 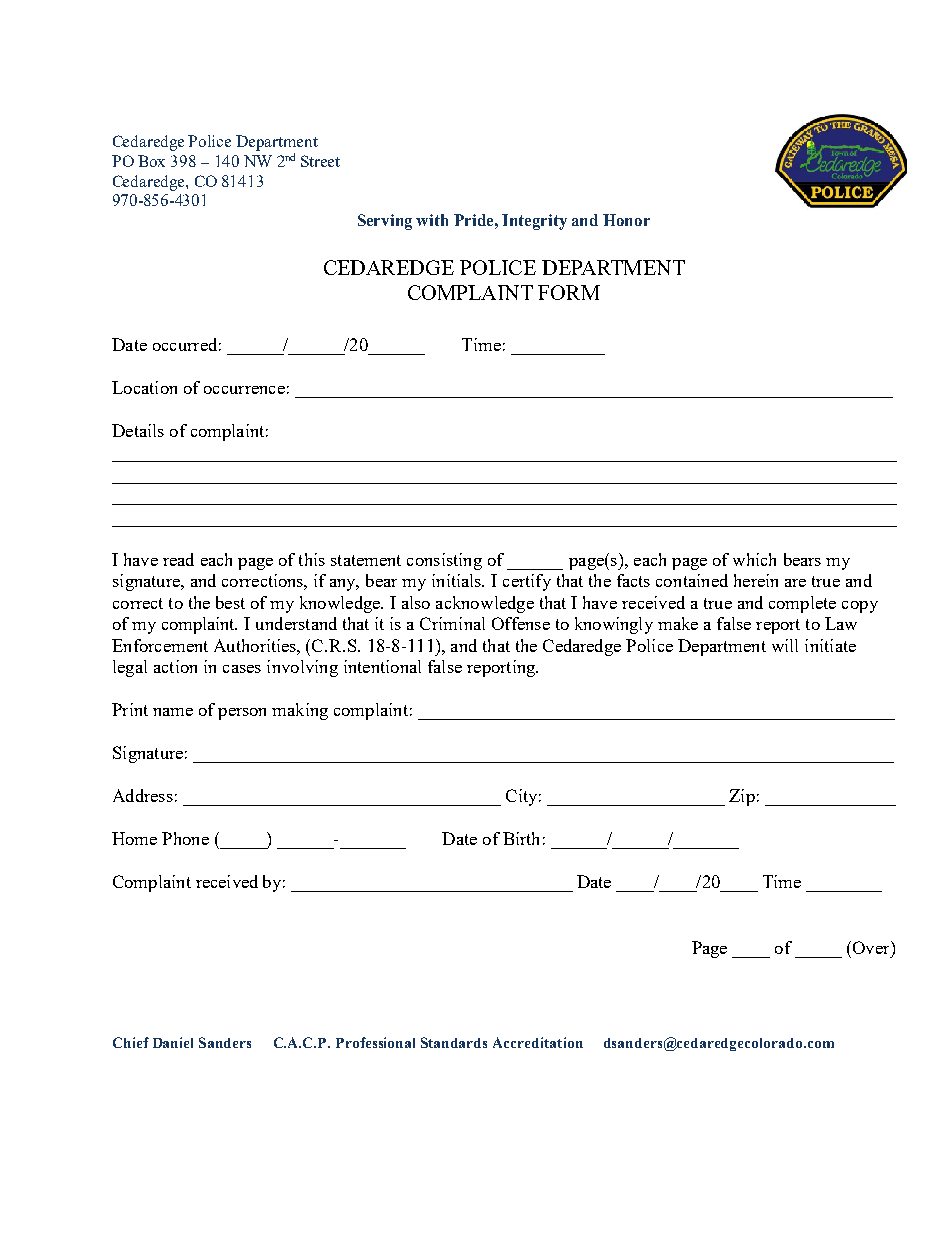 What do you see at coordinates (173, 1042) in the screenshot?
I see `Daniel` at bounding box center [173, 1042].
